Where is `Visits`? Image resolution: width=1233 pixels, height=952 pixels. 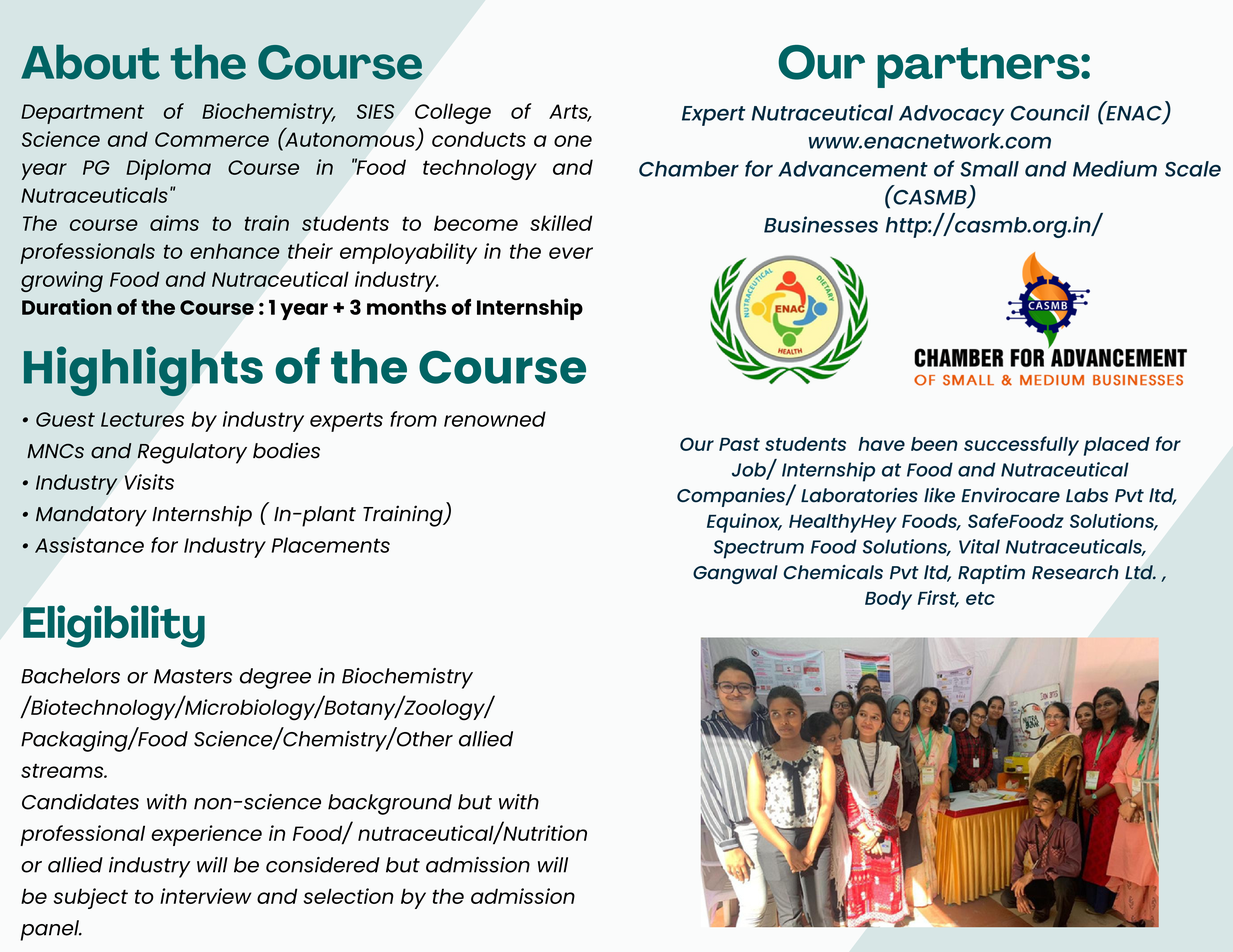
Visits is located at coordinates (149, 482).
